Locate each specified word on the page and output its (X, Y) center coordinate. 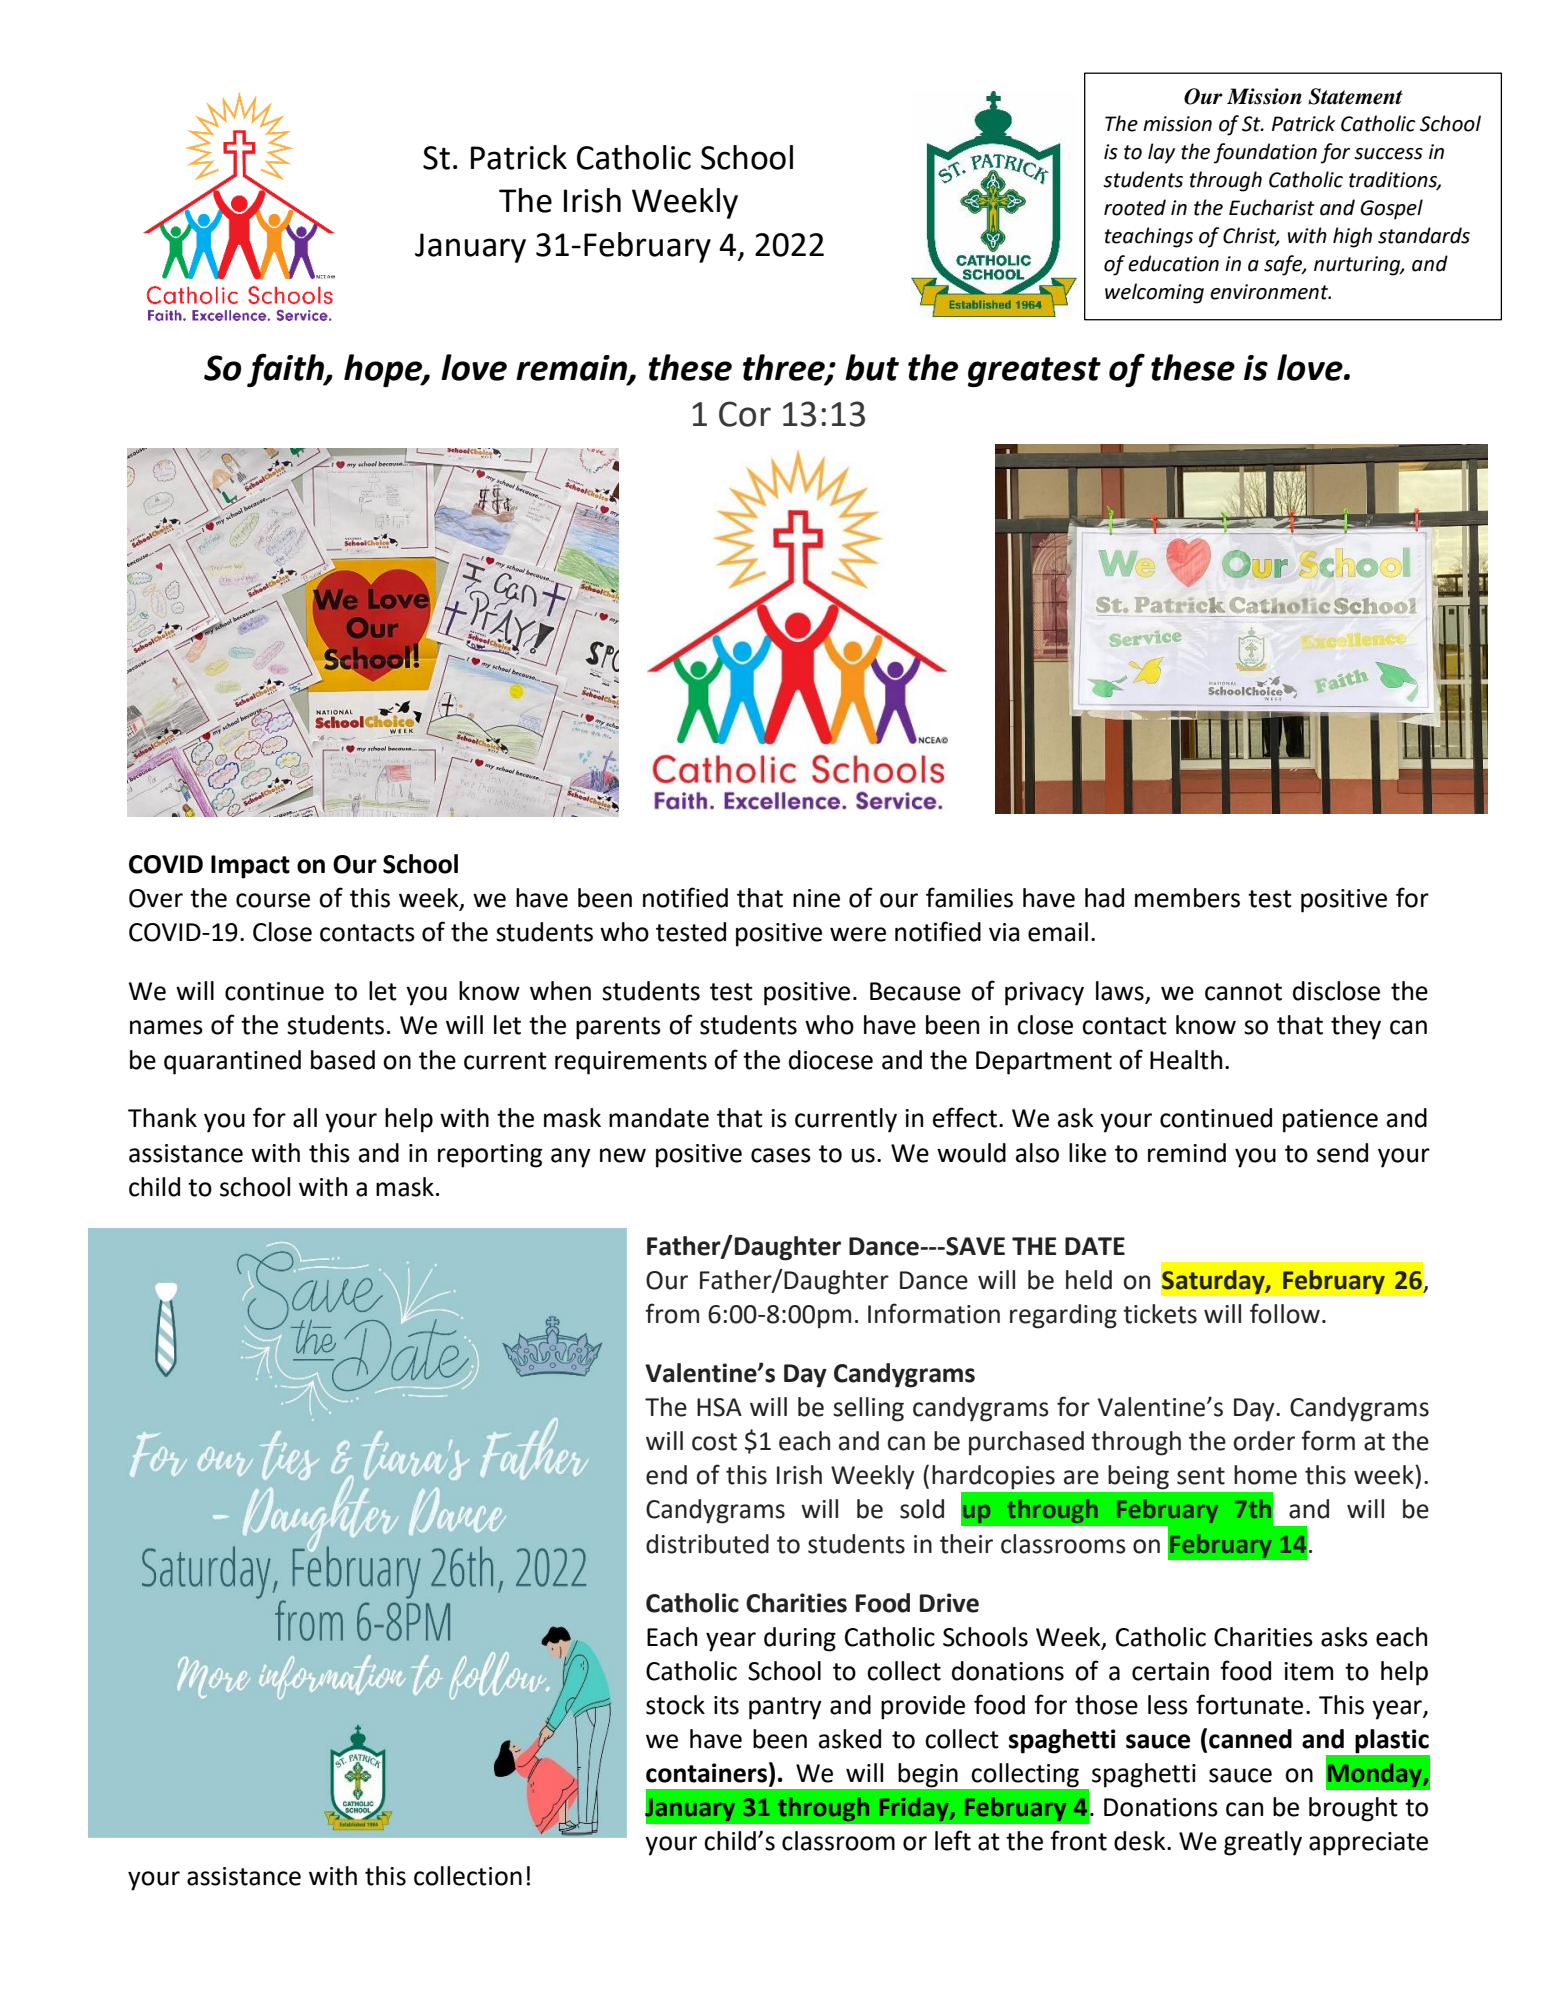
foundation (1265, 153)
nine (816, 898)
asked (850, 1739)
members (1187, 898)
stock (675, 1705)
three (785, 368)
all (305, 1118)
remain (573, 369)
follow (1285, 1313)
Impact (250, 867)
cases (781, 1155)
